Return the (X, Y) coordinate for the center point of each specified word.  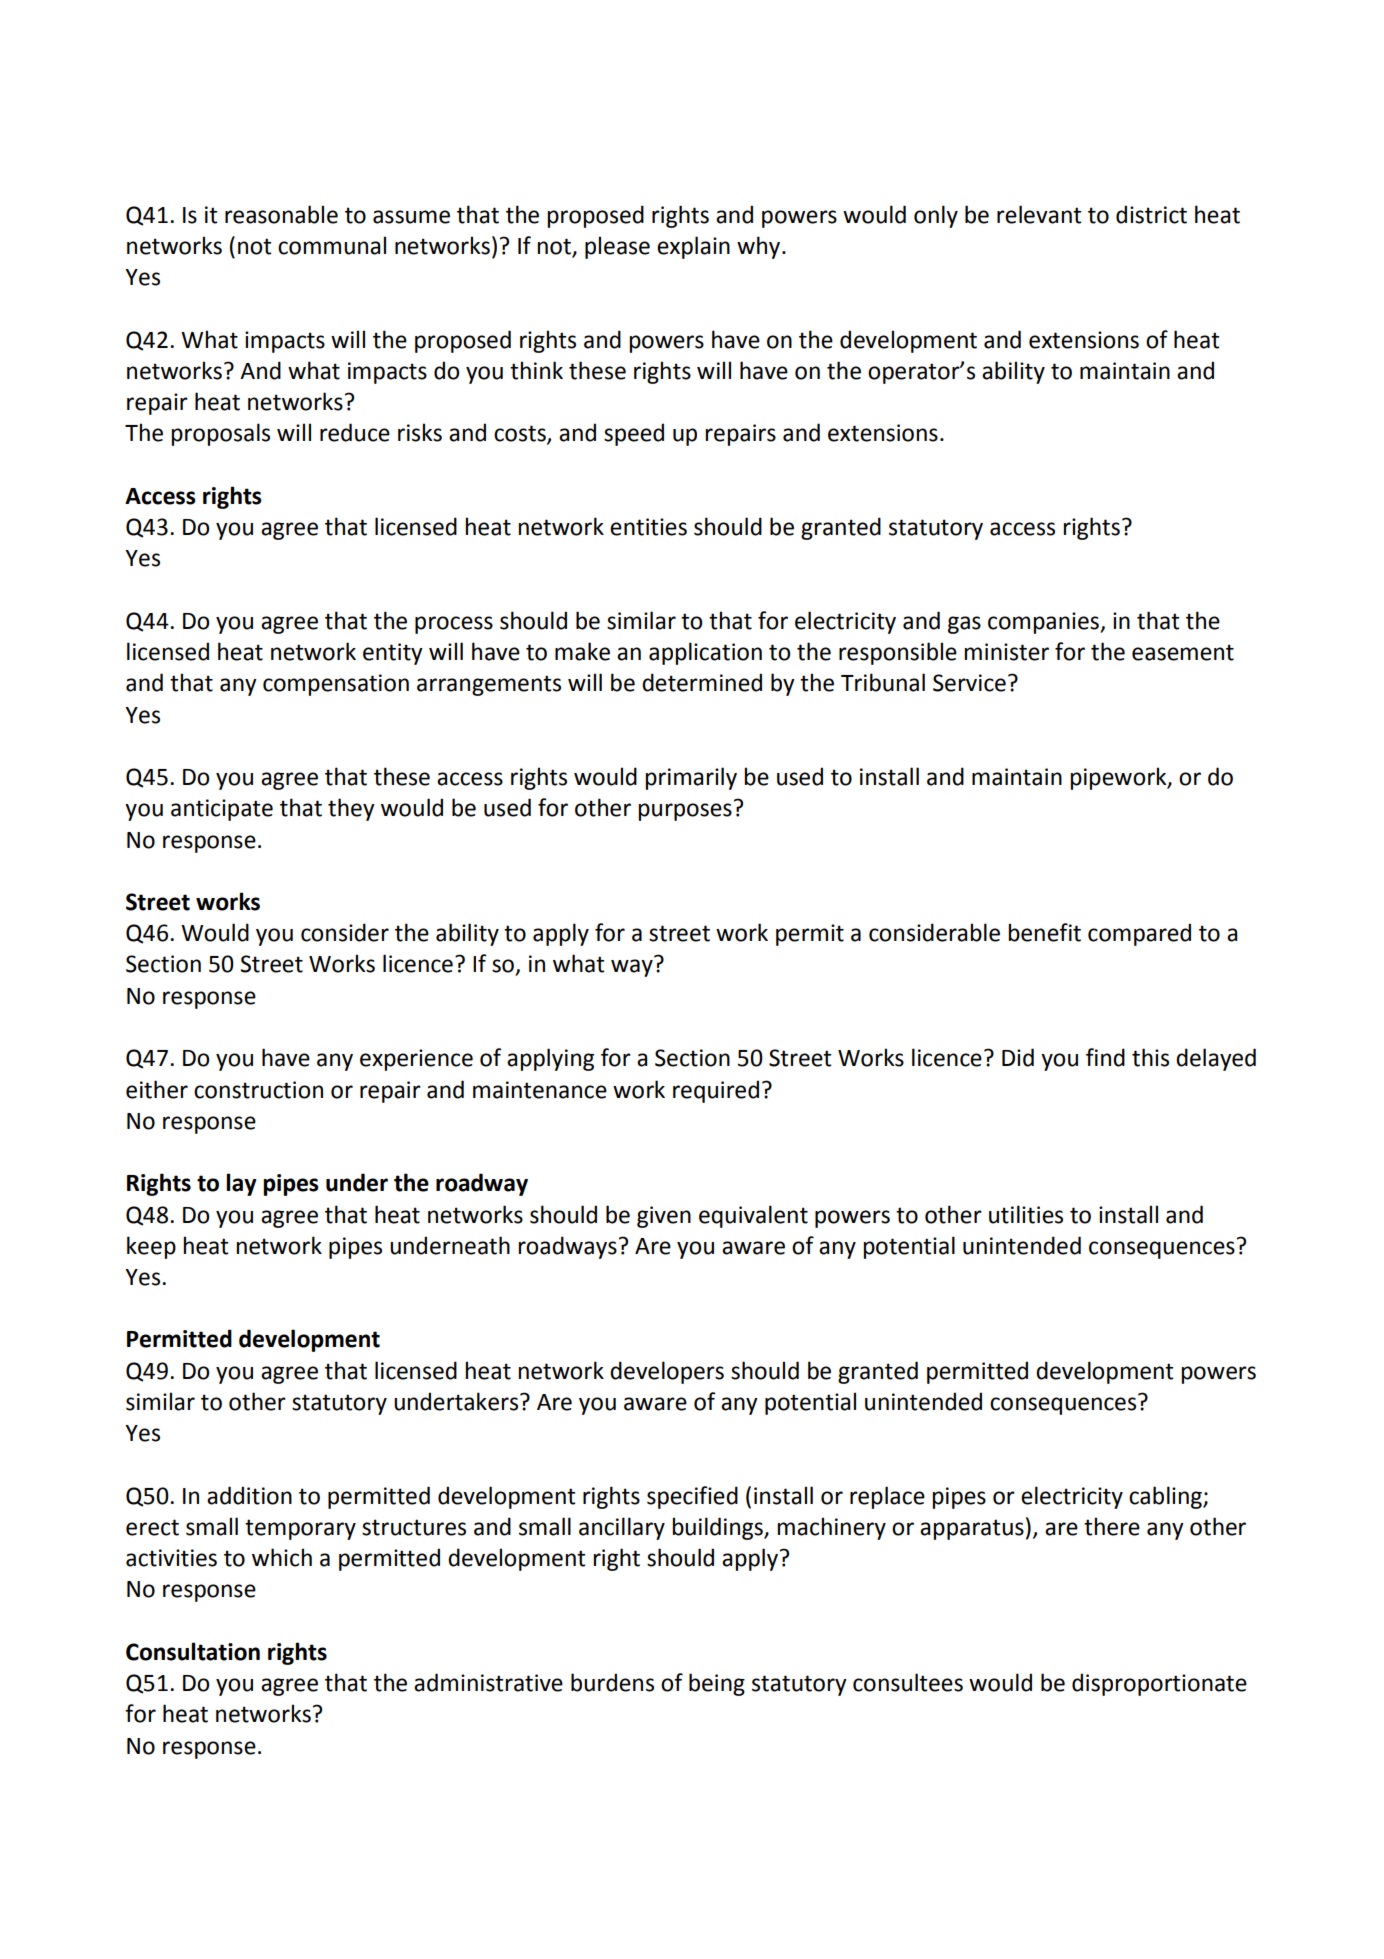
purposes (685, 812)
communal (332, 245)
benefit (1044, 932)
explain (693, 247)
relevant (1039, 214)
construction (258, 1090)
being (717, 1684)
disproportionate (1159, 1684)
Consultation (193, 1651)
